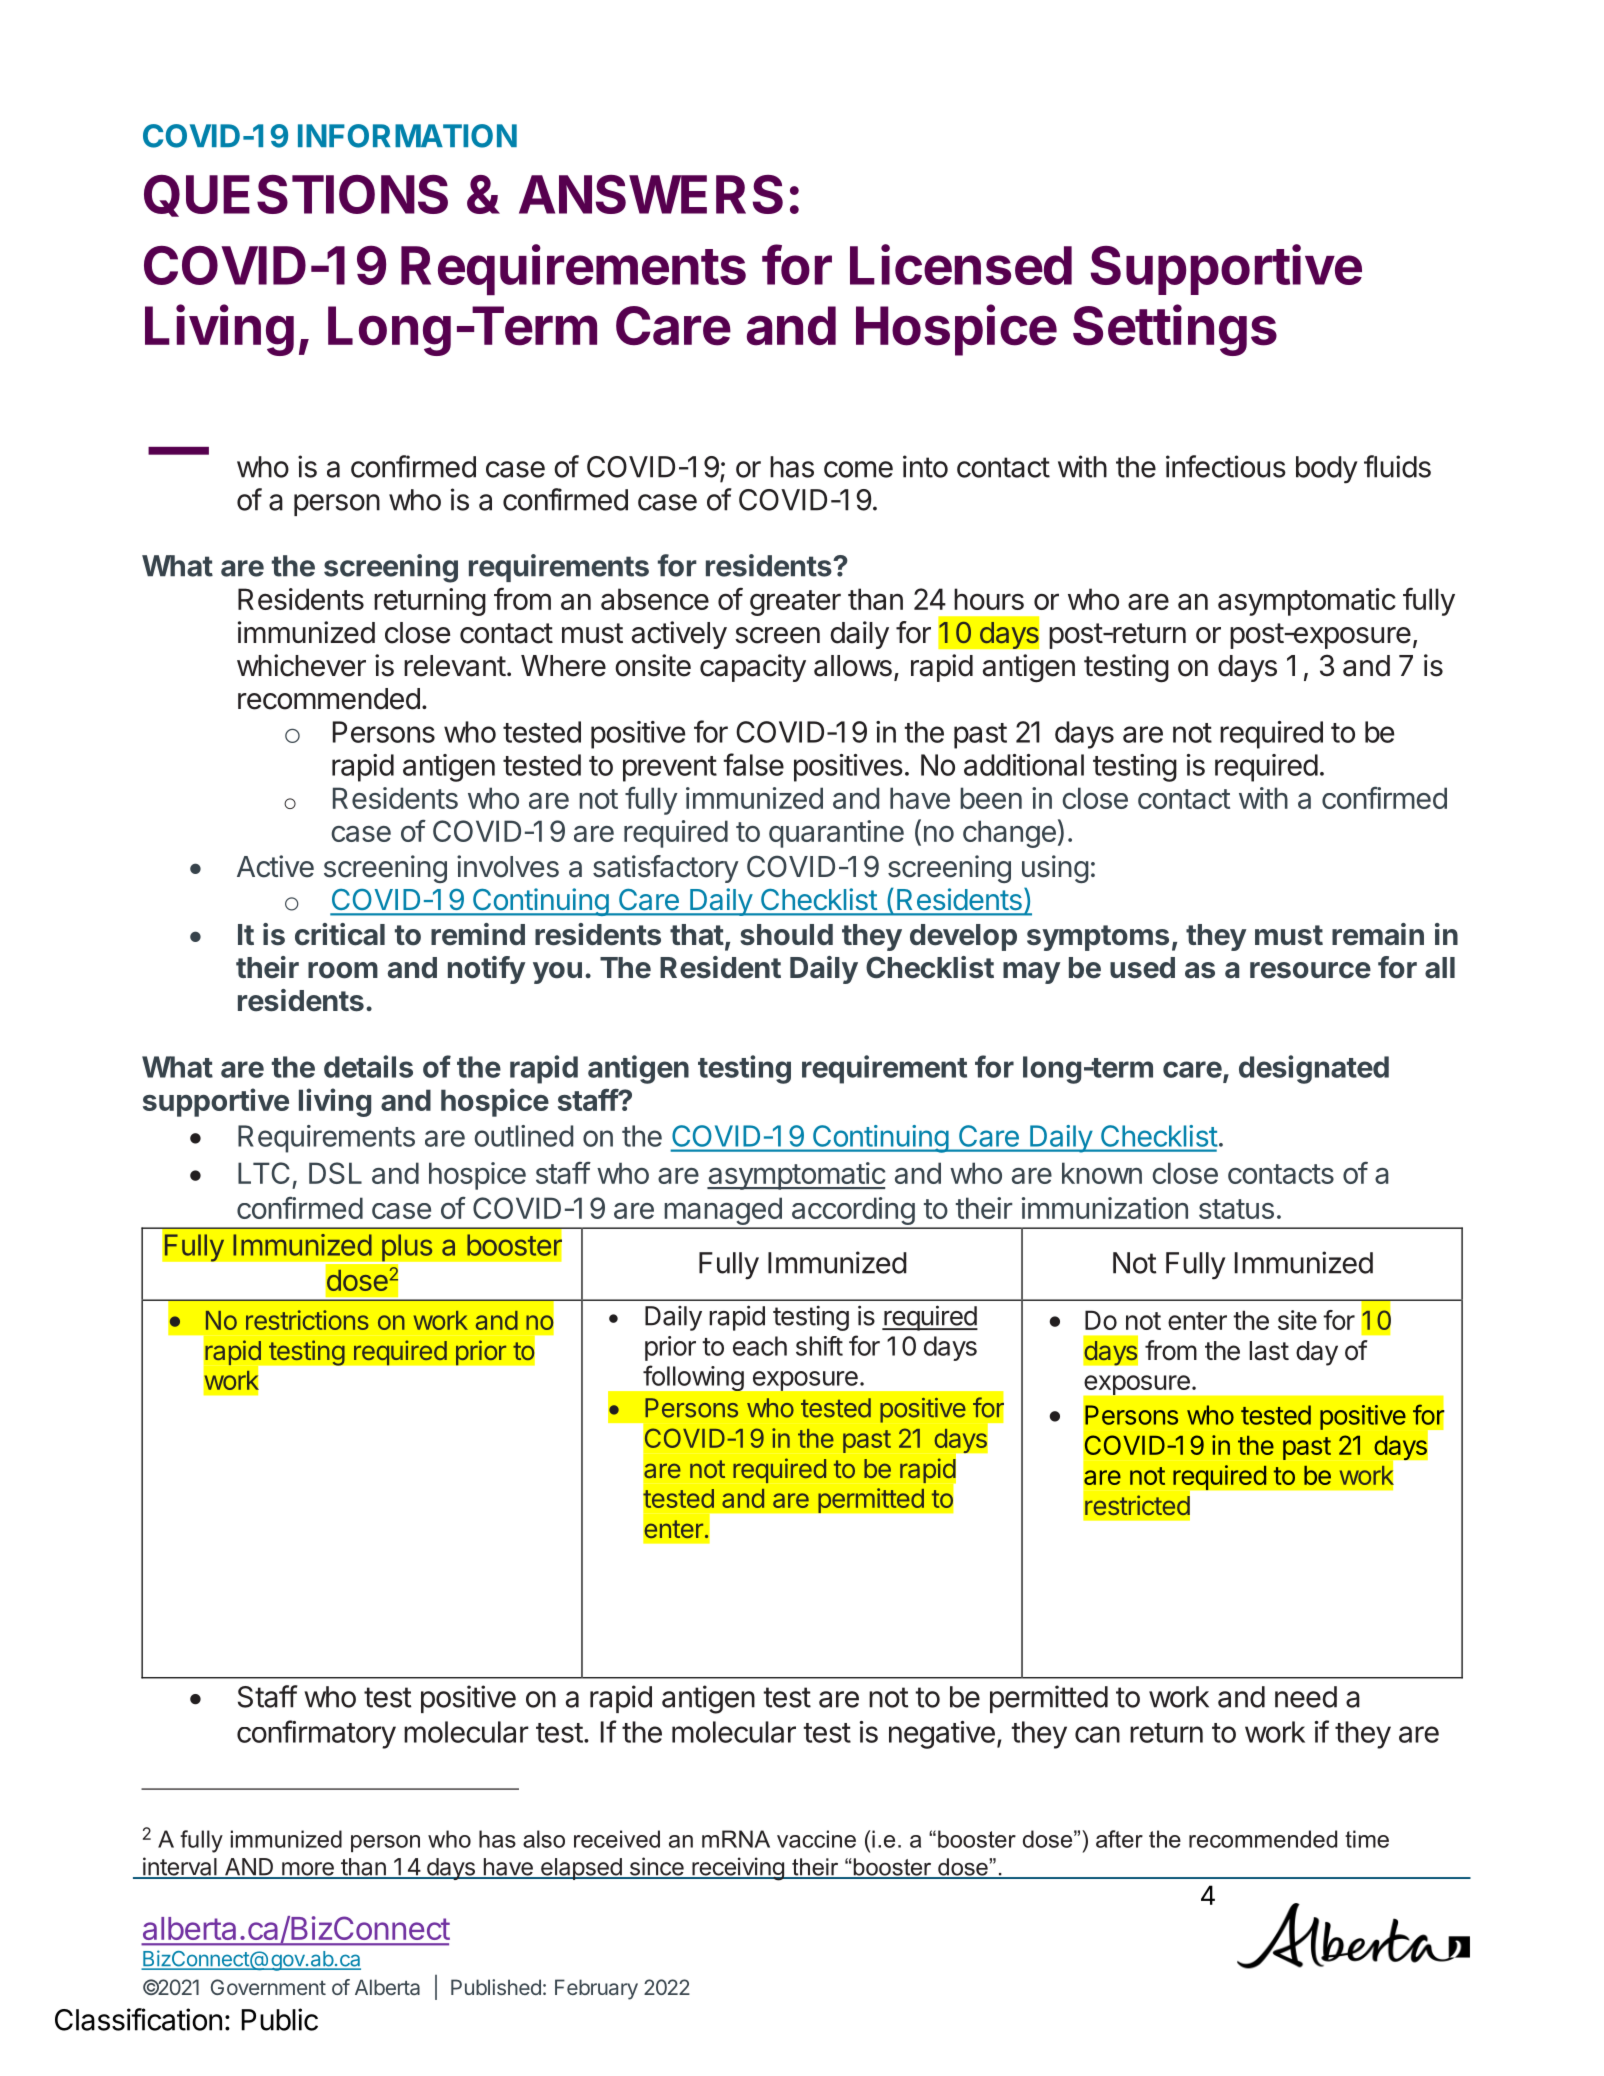  I want to click on Settings, so click(1175, 330).
